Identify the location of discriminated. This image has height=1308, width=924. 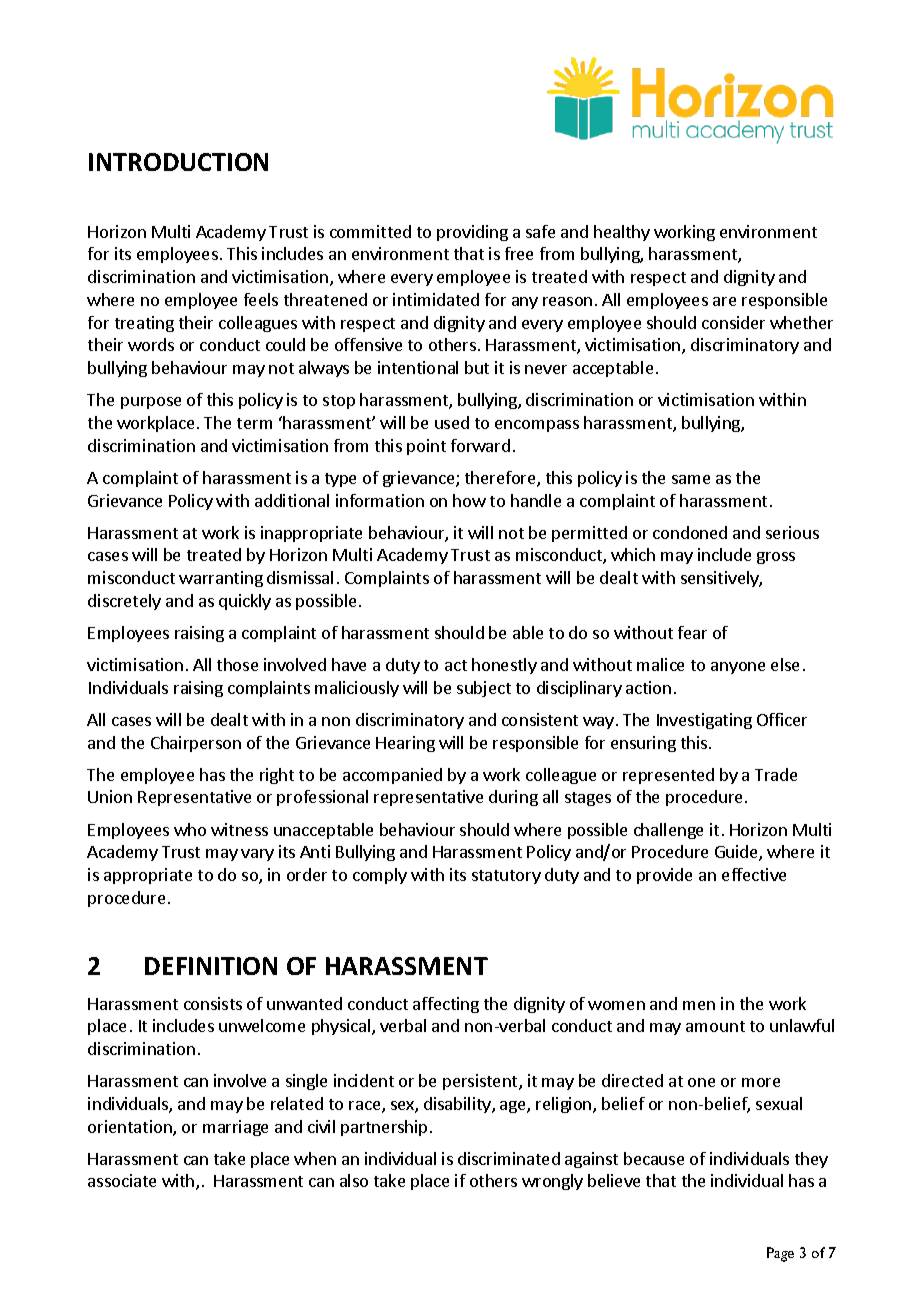
(509, 1158).
